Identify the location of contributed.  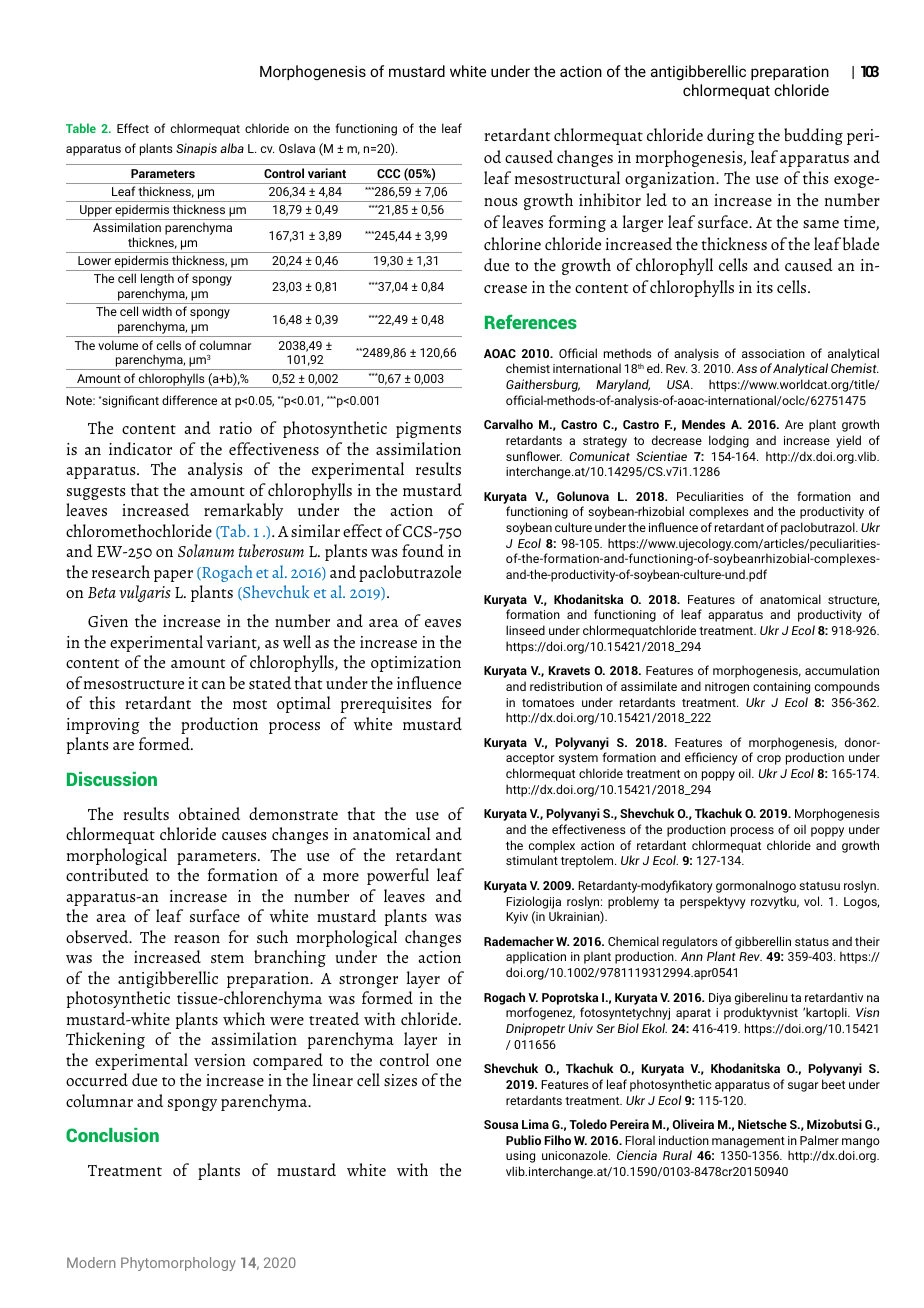
(107, 874).
